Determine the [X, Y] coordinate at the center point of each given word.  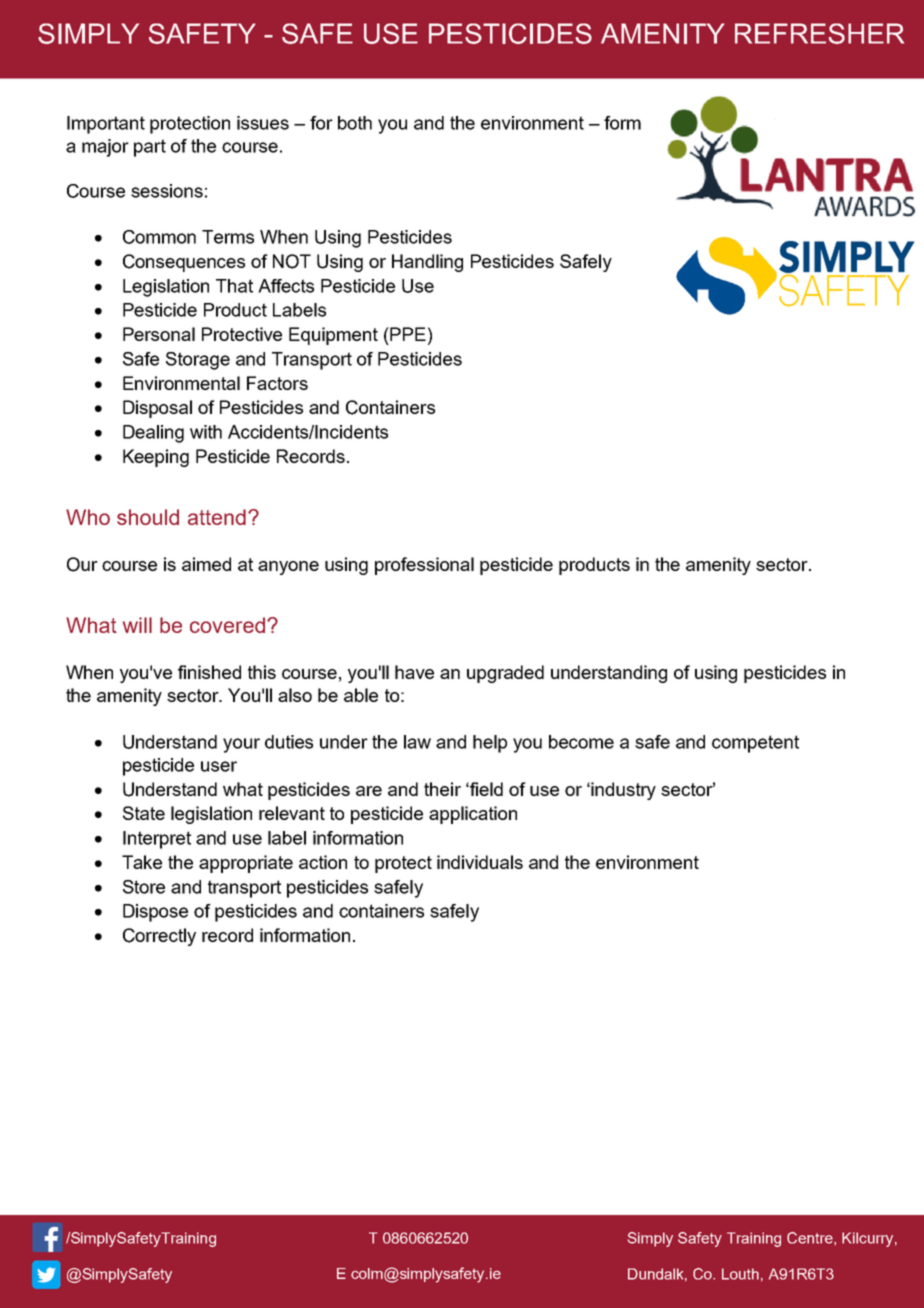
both [355, 123]
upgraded [505, 674]
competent [755, 744]
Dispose [155, 913]
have [414, 672]
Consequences [184, 263]
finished [209, 672]
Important [106, 125]
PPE [407, 334]
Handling [427, 263]
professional [424, 566]
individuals [480, 862]
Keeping [156, 458]
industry [623, 791]
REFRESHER [819, 33]
